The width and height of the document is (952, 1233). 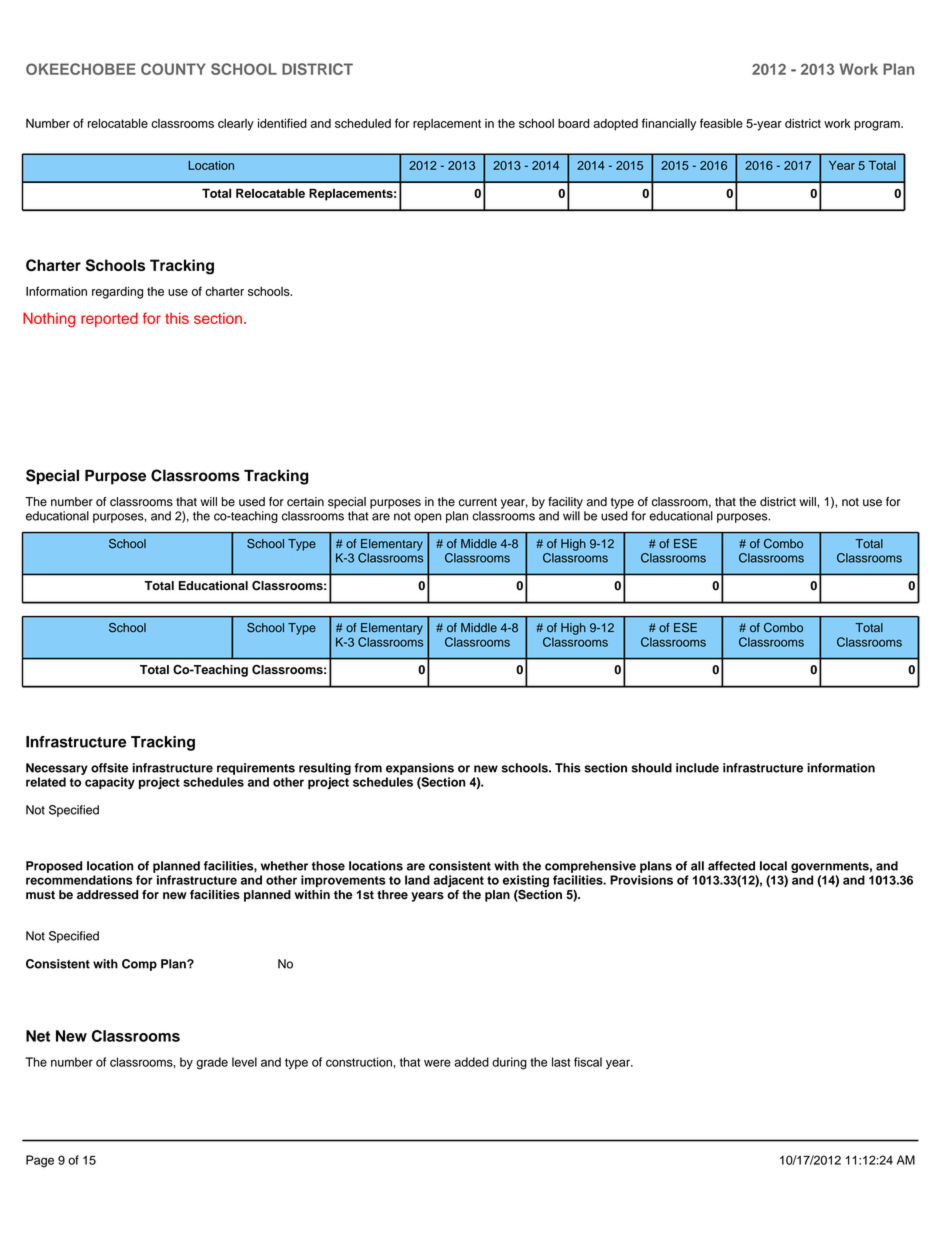 What do you see at coordinates (40, 1161) in the document?
I see `Page` at bounding box center [40, 1161].
